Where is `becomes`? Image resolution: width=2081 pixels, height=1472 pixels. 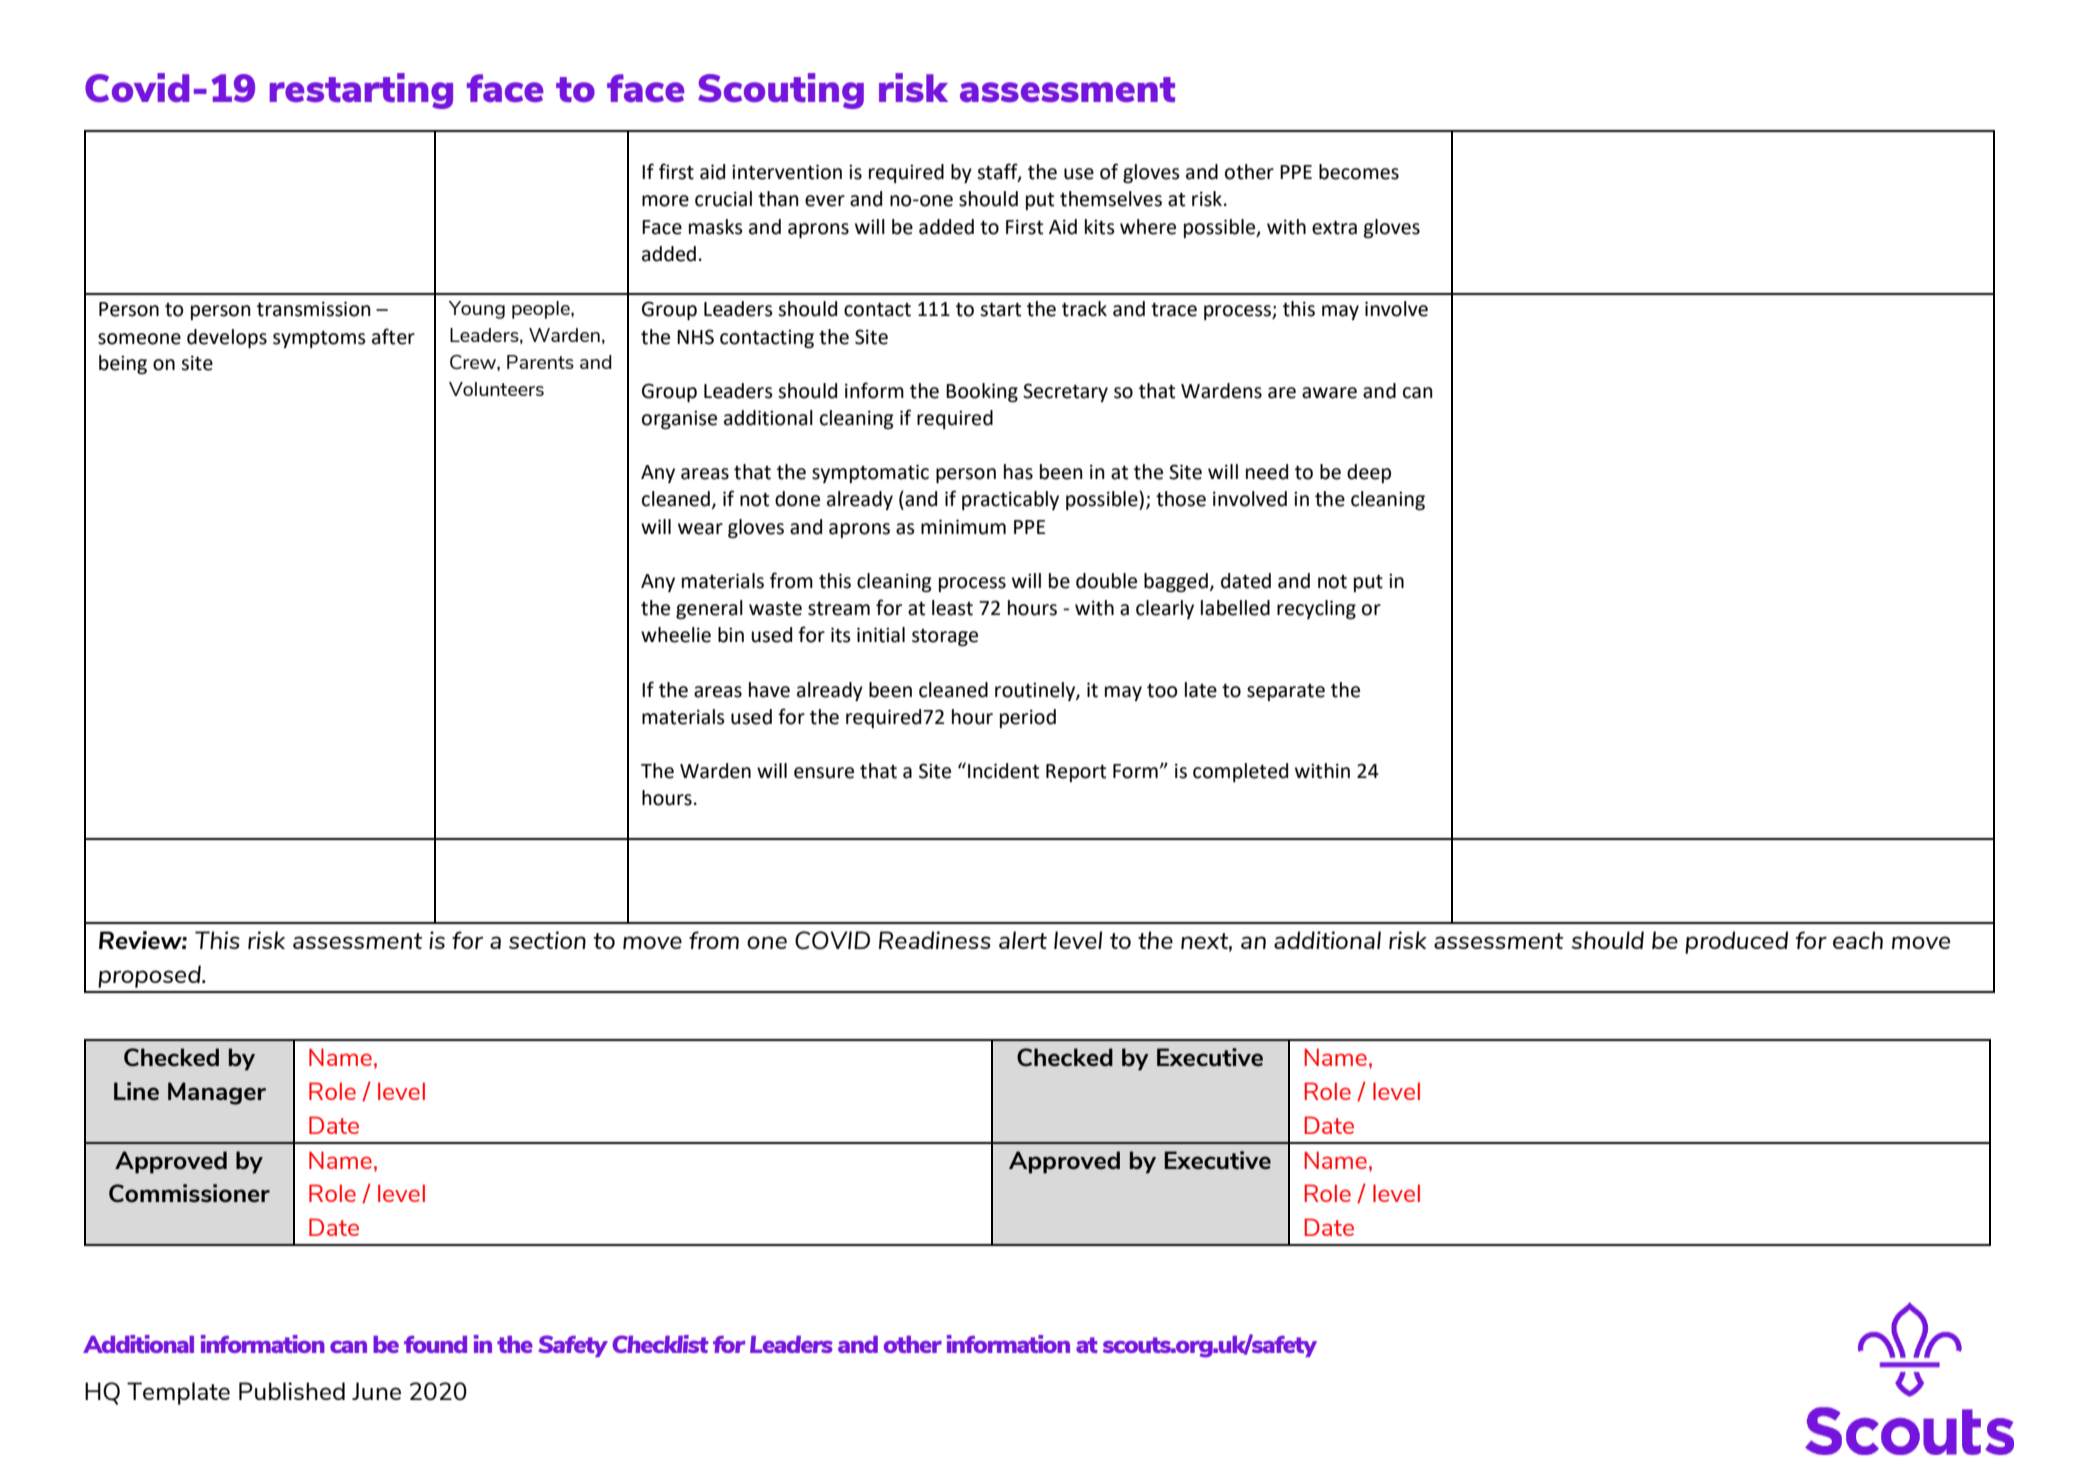 becomes is located at coordinates (1359, 172).
